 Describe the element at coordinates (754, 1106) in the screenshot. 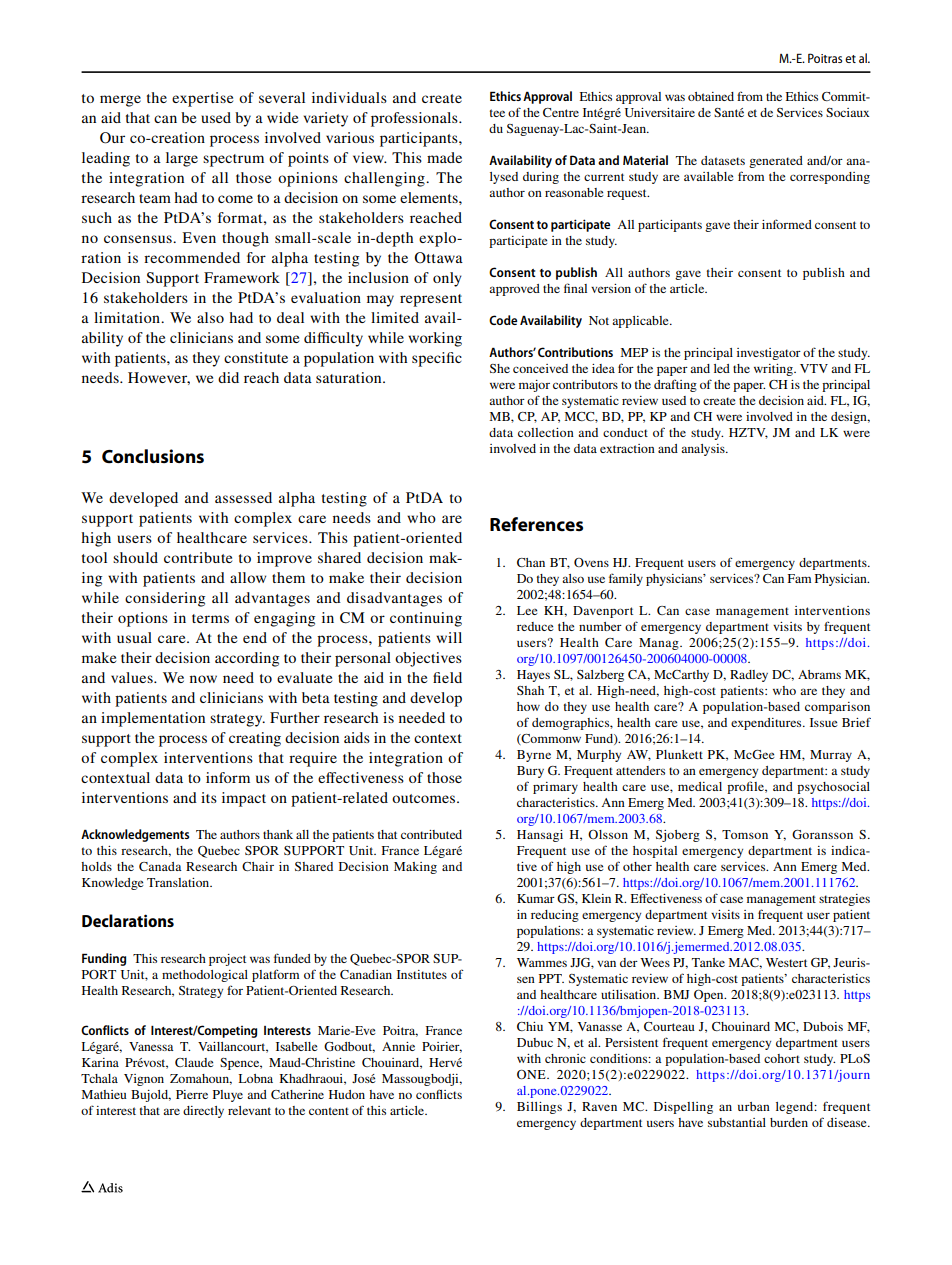

I see `urban` at that location.
